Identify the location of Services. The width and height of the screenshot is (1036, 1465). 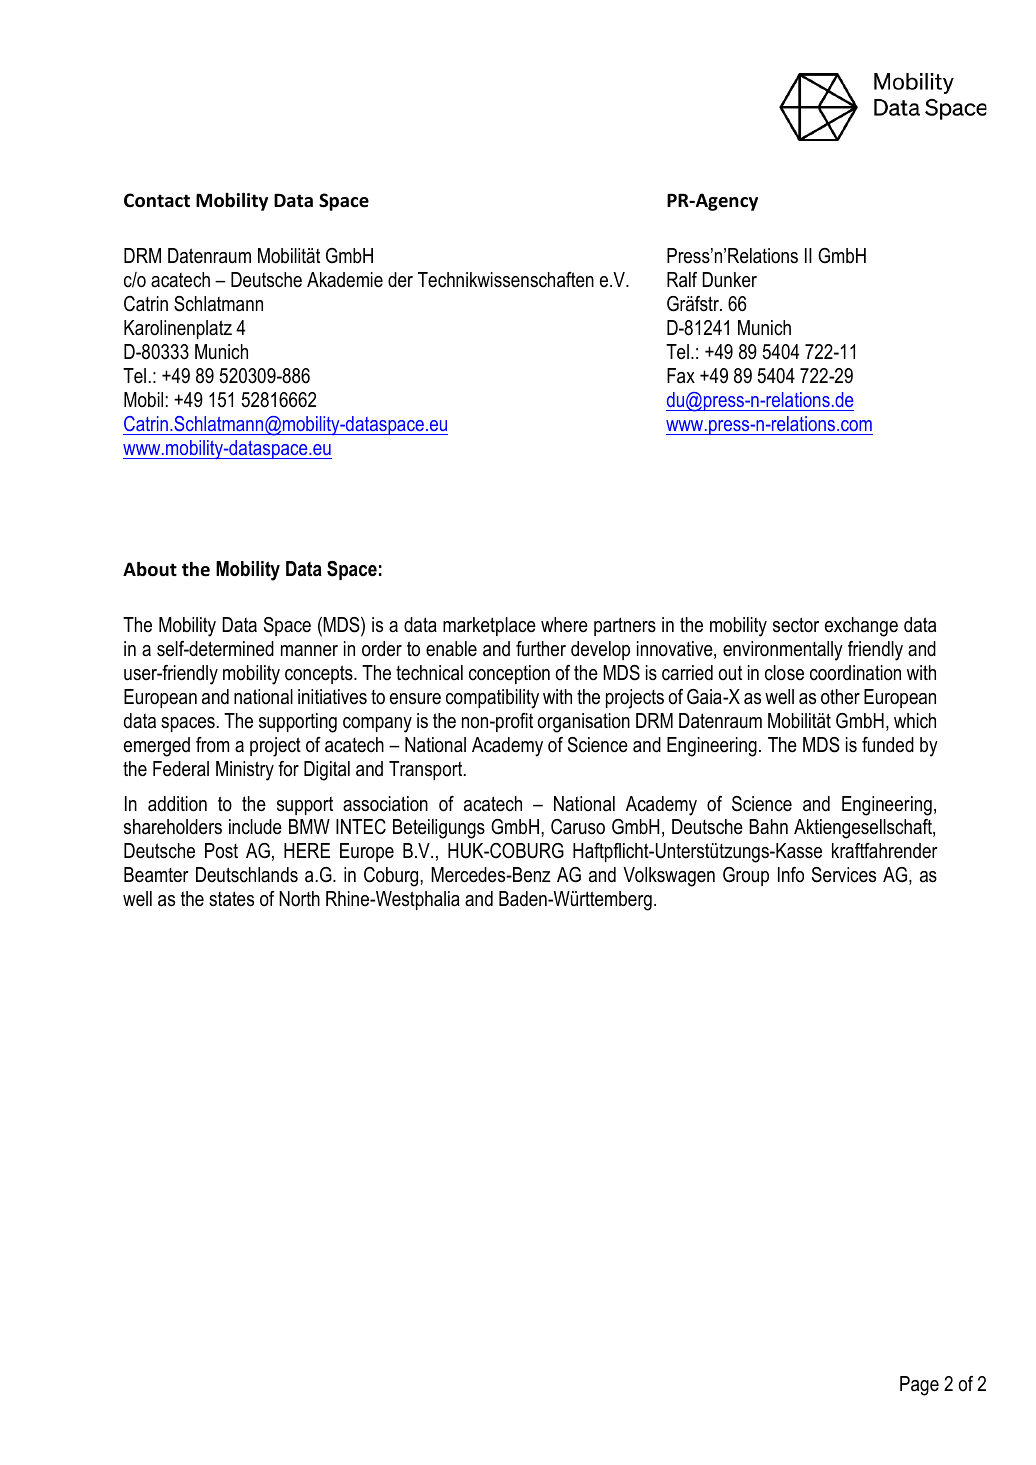
(844, 875).
